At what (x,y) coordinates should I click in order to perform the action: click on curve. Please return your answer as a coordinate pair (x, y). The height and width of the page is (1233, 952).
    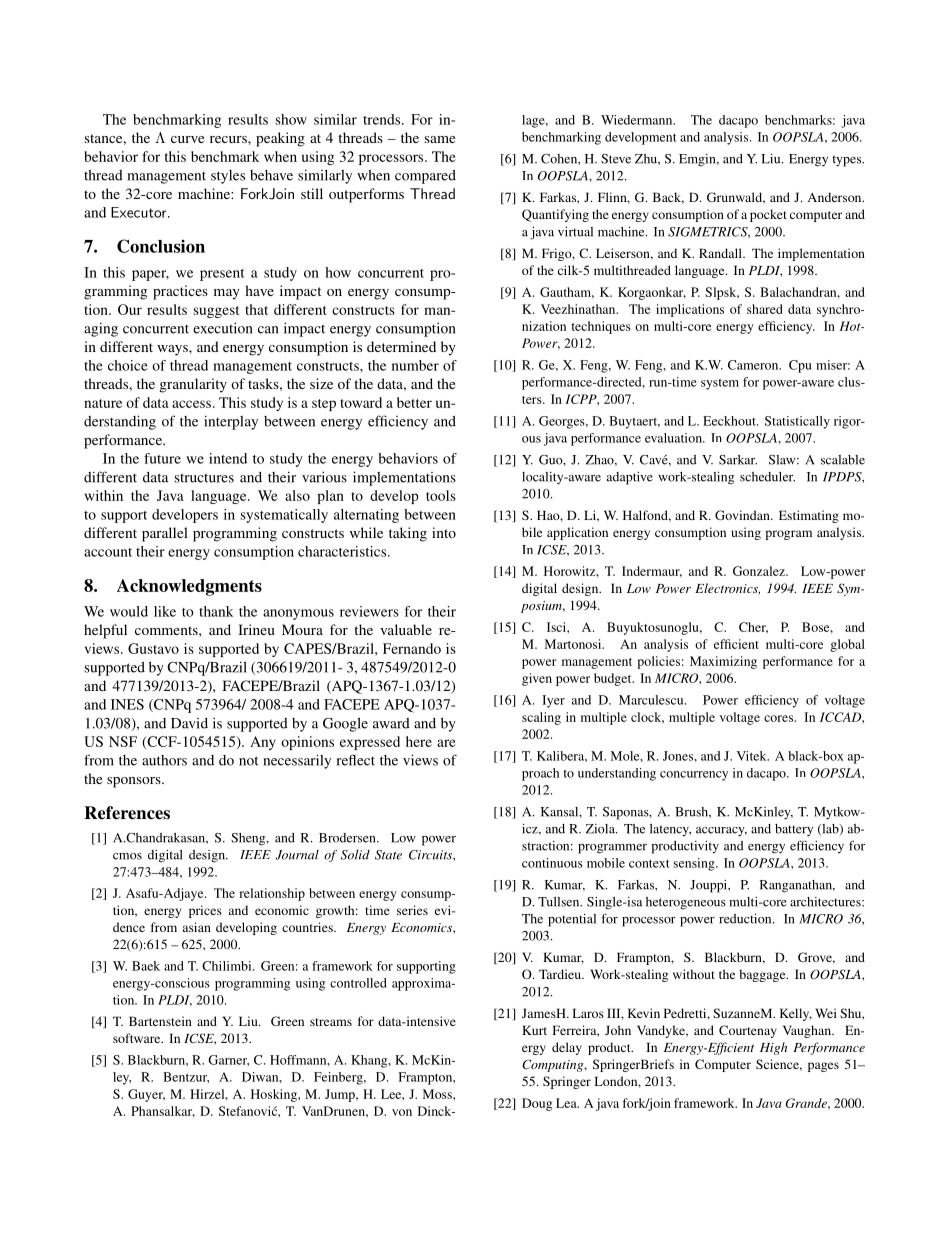
    Looking at the image, I should click on (187, 139).
